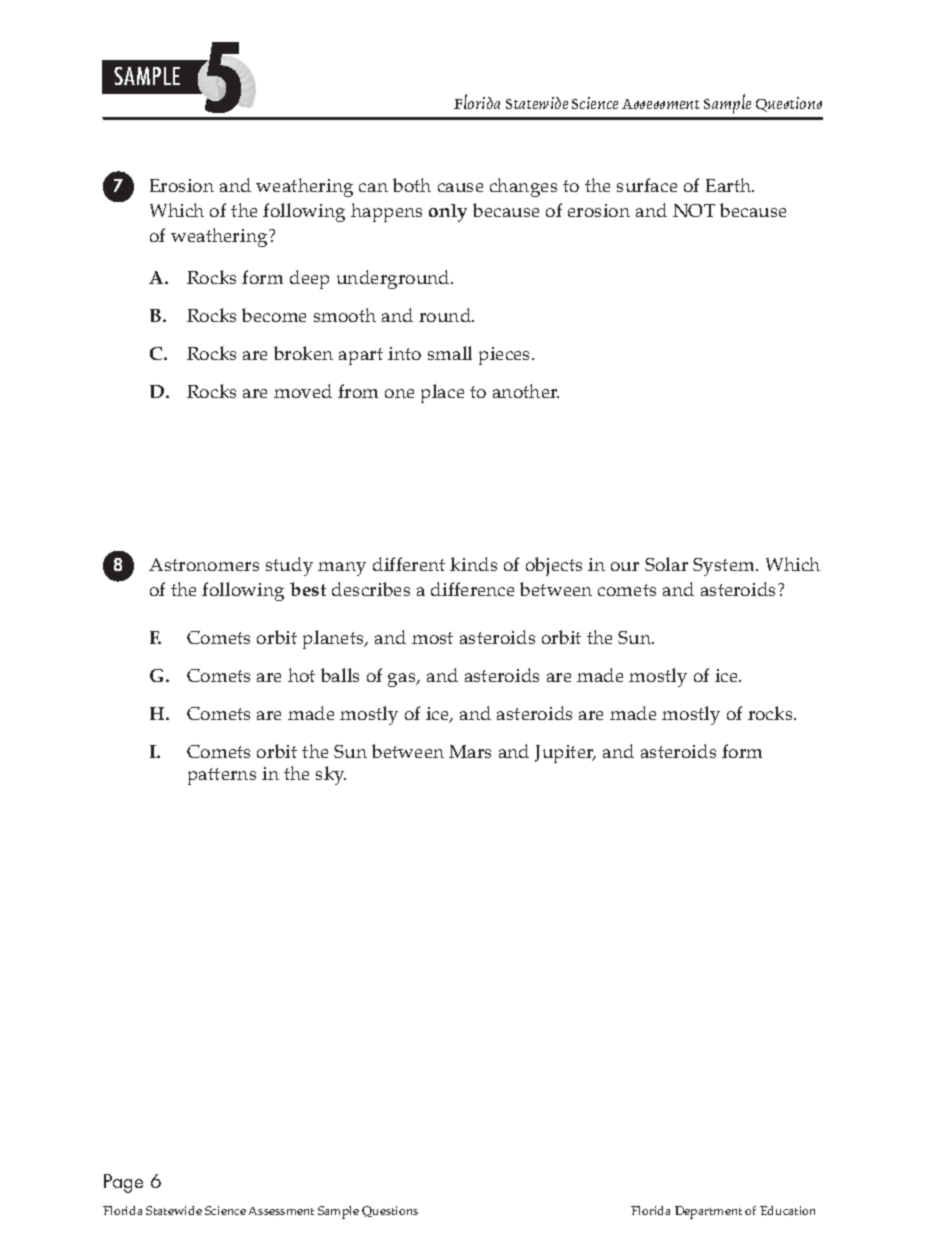 Image resolution: width=952 pixels, height=1237 pixels. Describe the element at coordinates (331, 775) in the image. I see `sky` at that location.
